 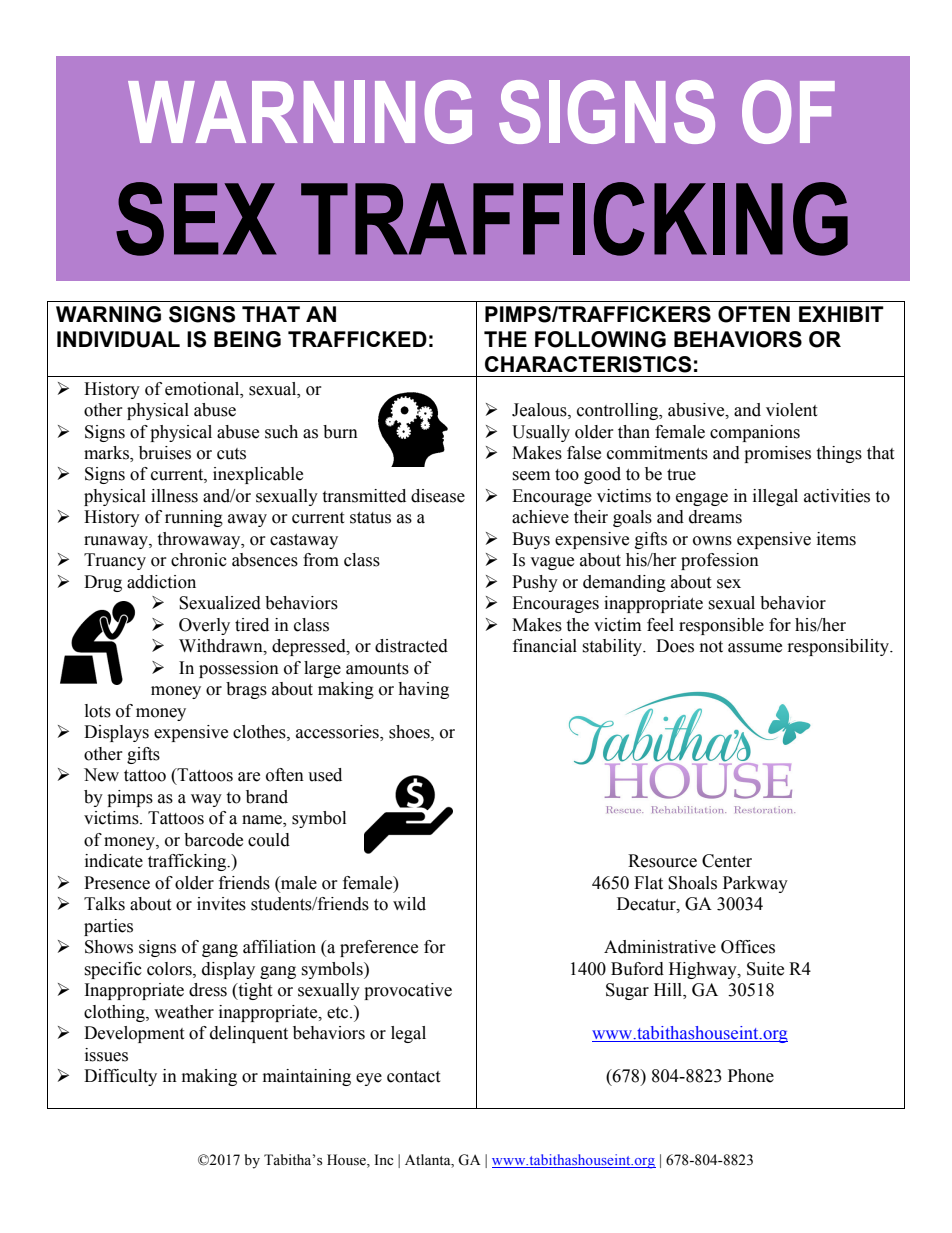 I want to click on owns, so click(x=712, y=541).
